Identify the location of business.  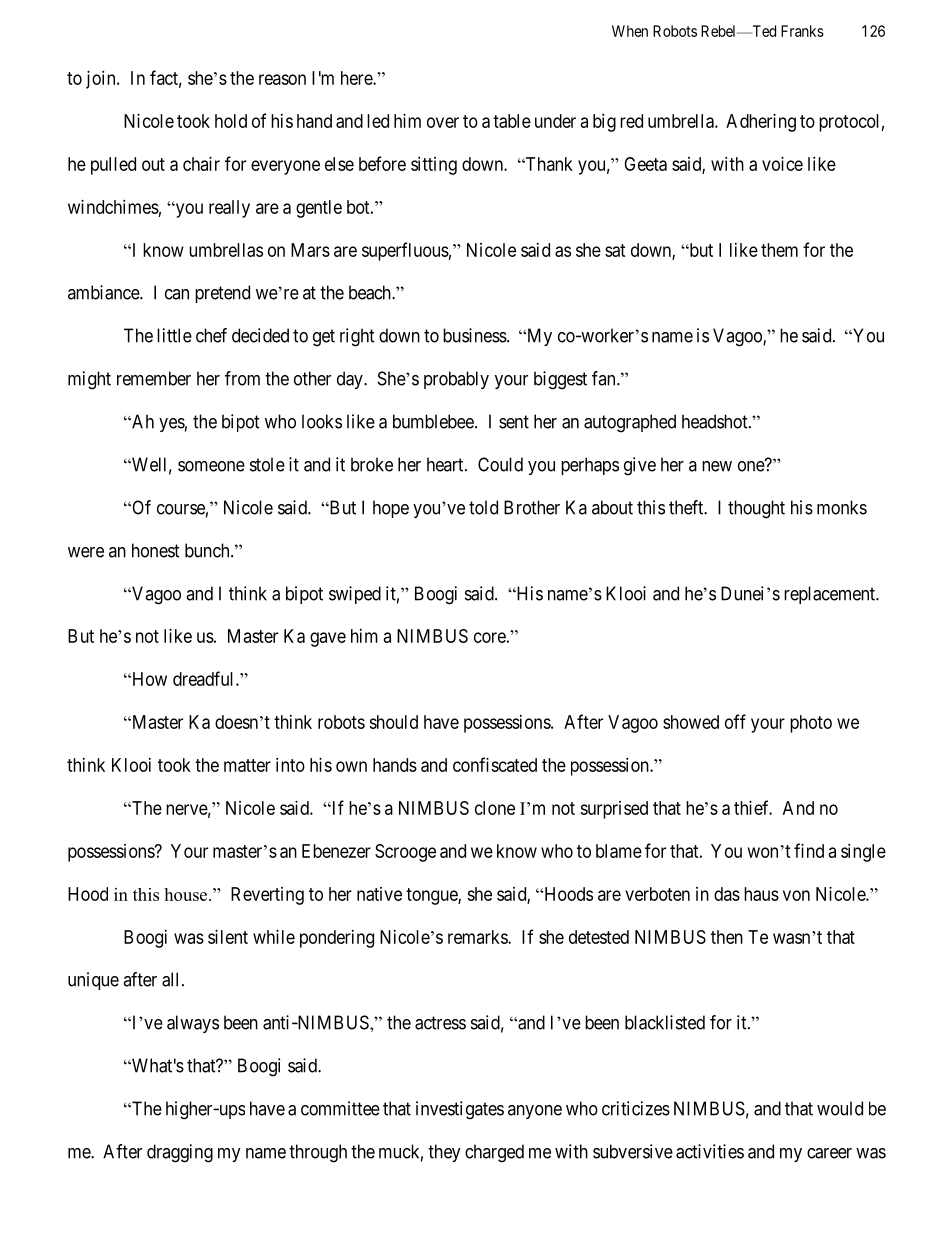
(475, 335).
